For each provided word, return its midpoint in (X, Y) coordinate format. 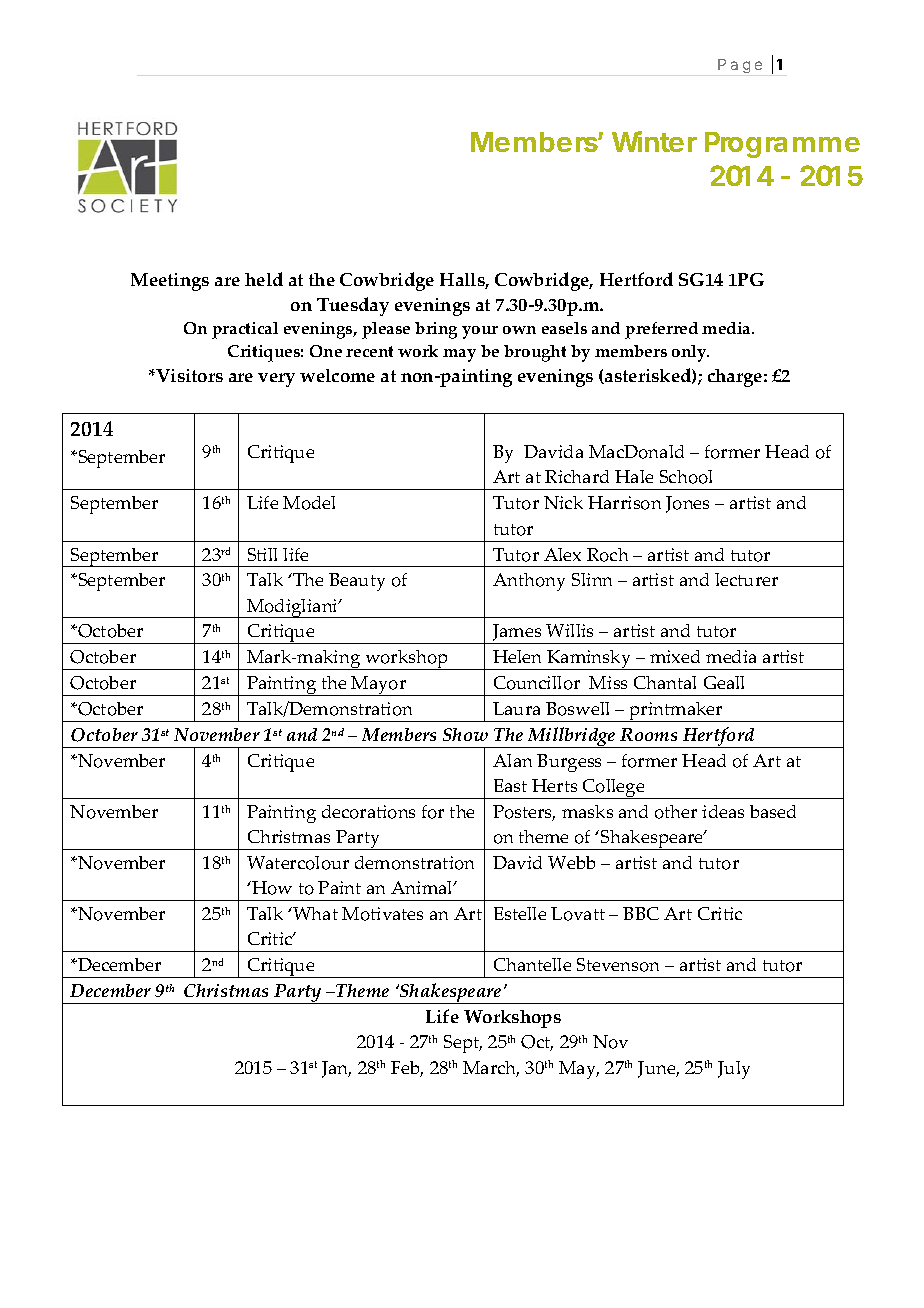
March (491, 1069)
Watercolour (298, 863)
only (690, 353)
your (480, 332)
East (510, 785)
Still (262, 554)
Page (740, 66)
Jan (336, 1069)
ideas (723, 811)
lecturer (746, 579)
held (264, 279)
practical (245, 330)
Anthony (529, 582)
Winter (654, 141)
